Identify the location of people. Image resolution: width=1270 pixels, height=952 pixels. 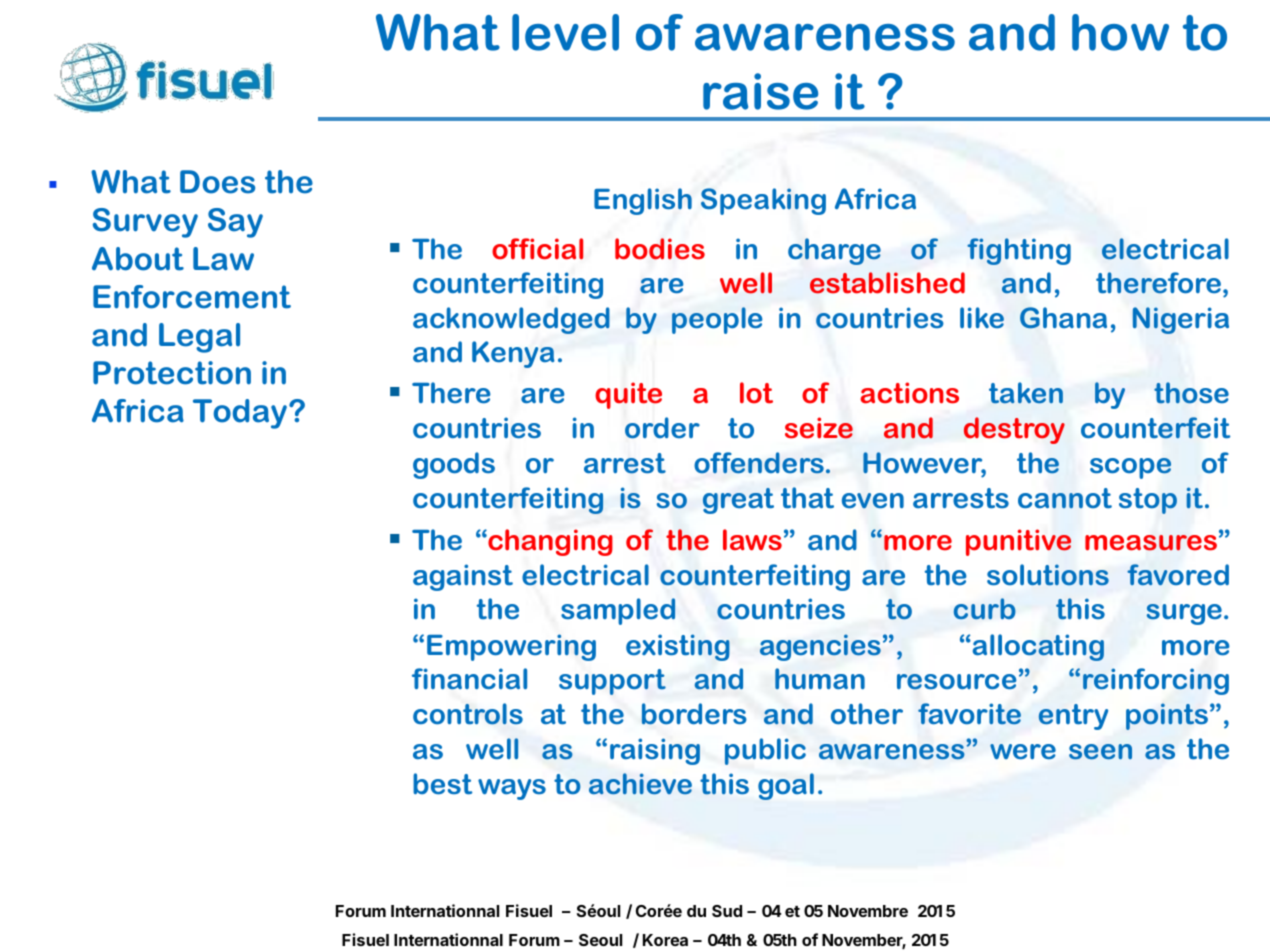
(717, 320).
